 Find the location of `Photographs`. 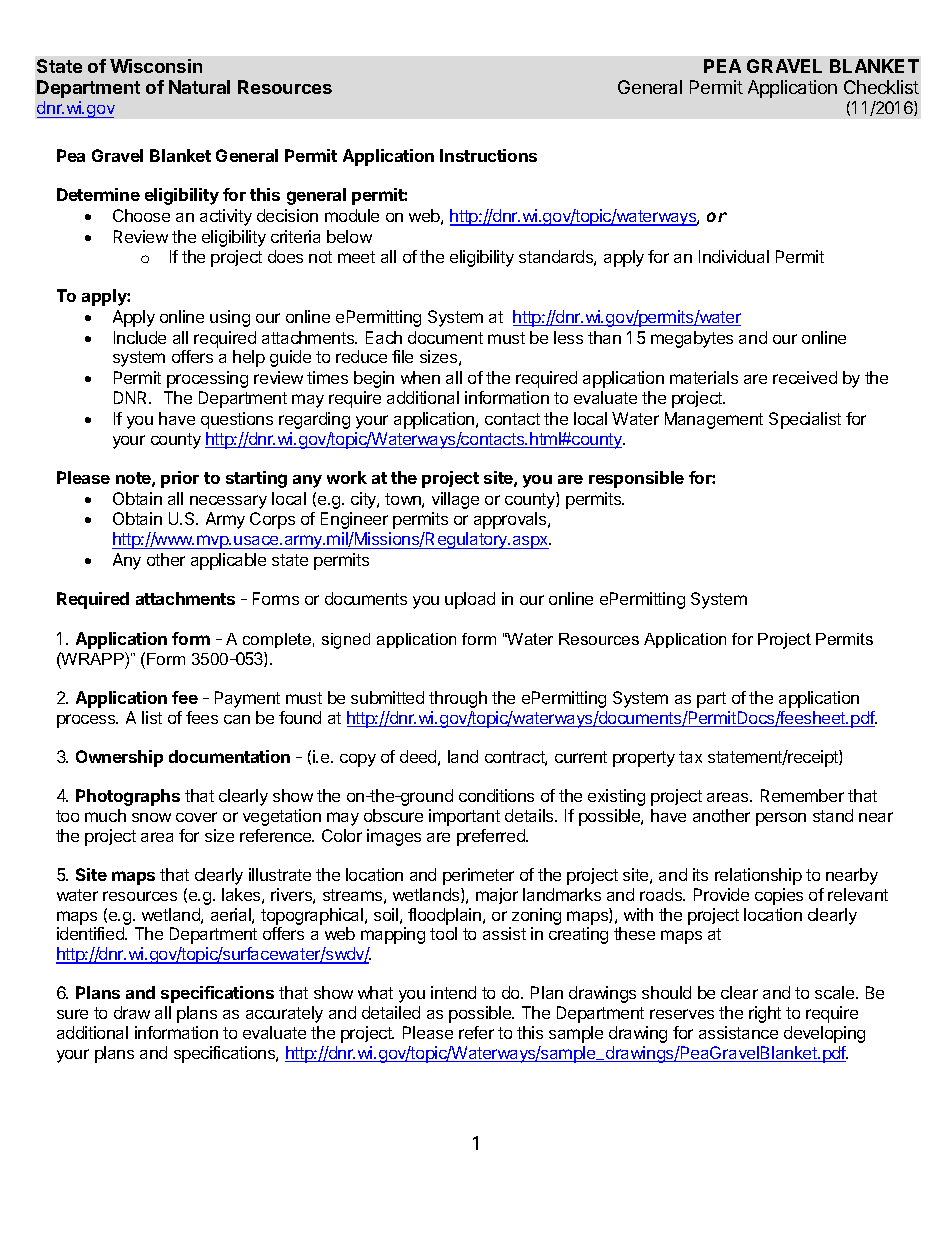

Photographs is located at coordinates (128, 797).
